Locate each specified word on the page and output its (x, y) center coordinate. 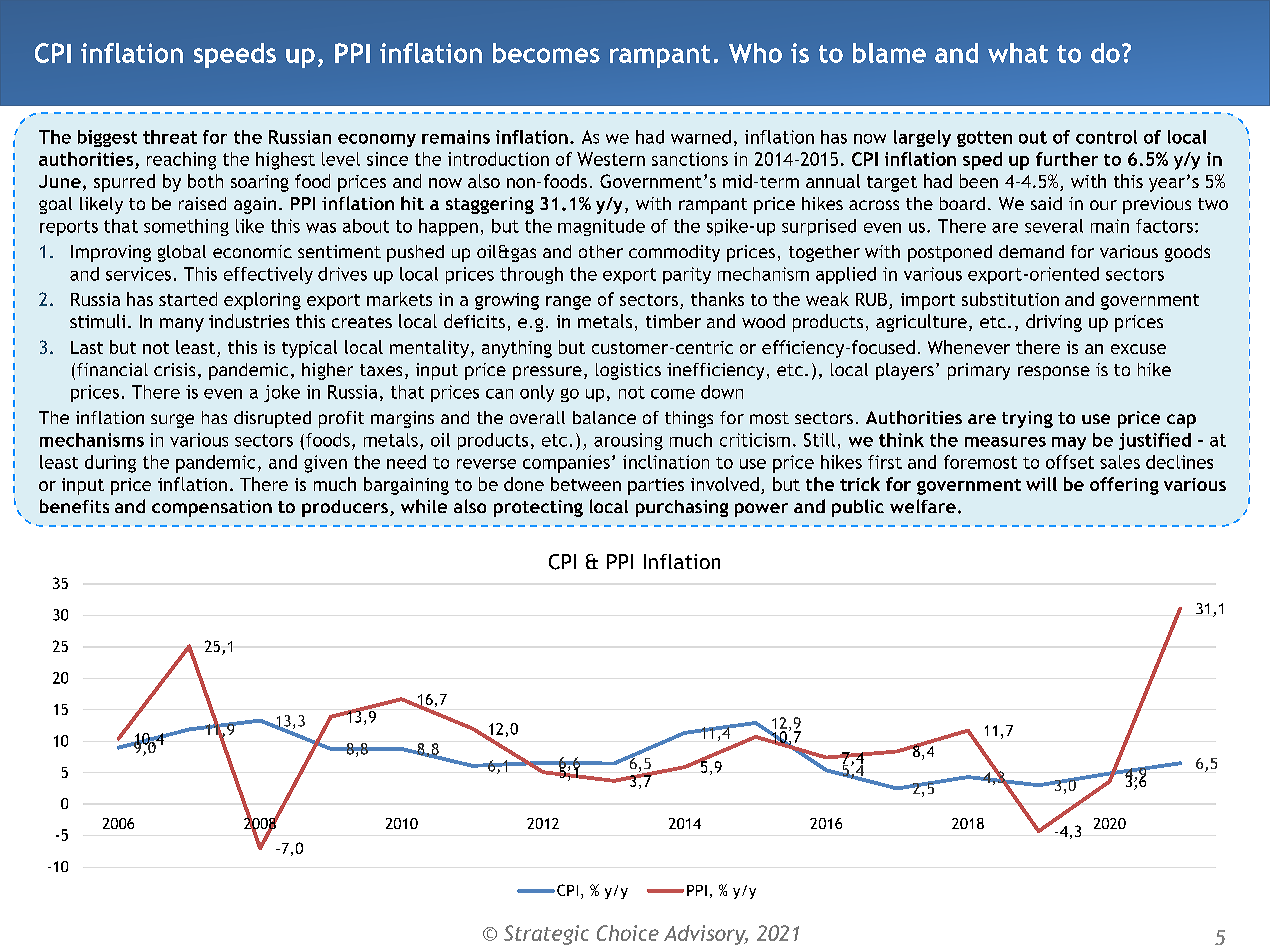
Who (755, 53)
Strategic (546, 935)
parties (656, 486)
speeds (235, 55)
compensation (212, 508)
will (1041, 484)
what (1018, 53)
